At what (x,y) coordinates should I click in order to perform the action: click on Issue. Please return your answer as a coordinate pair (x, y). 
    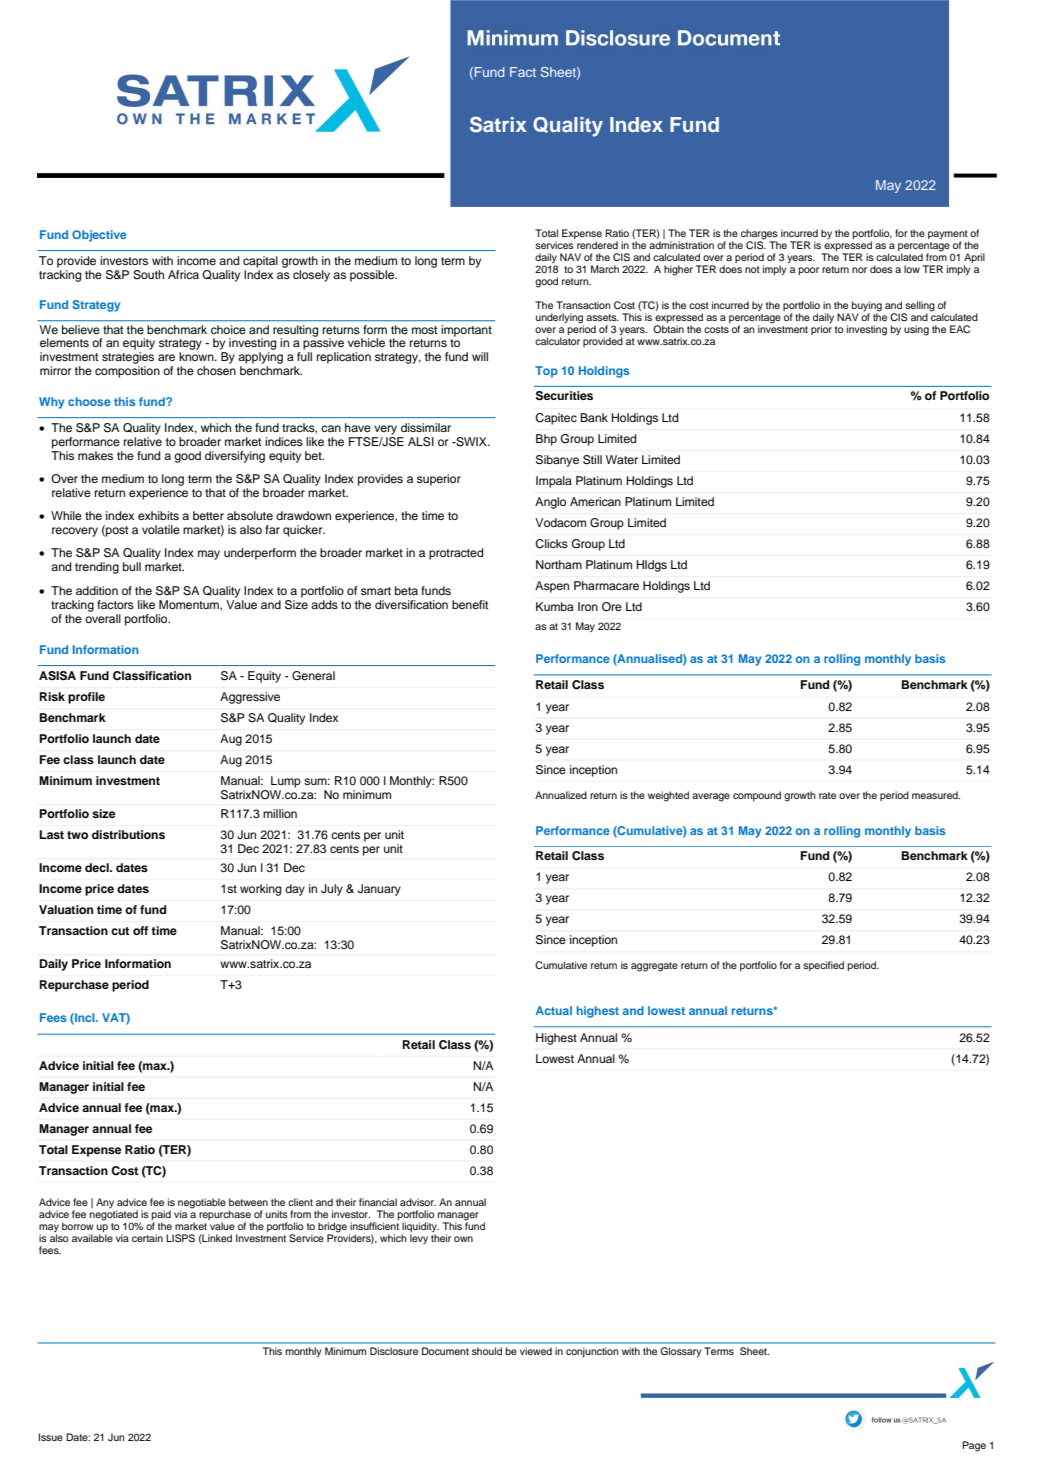
    Looking at the image, I should click on (51, 1437).
